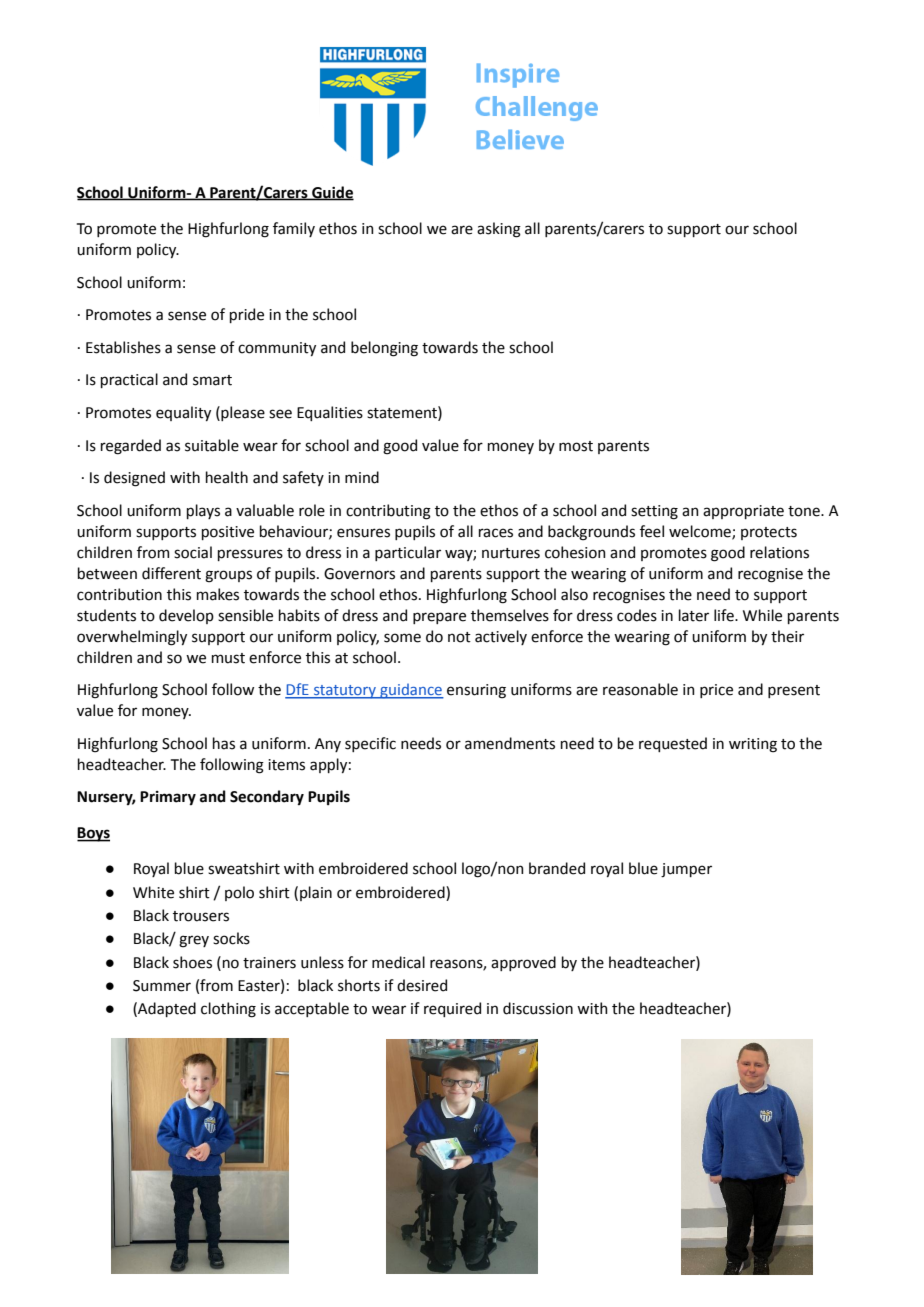 The height and width of the screenshot is (1307, 924). What do you see at coordinates (510, 743) in the screenshot?
I see `amendments` at bounding box center [510, 743].
